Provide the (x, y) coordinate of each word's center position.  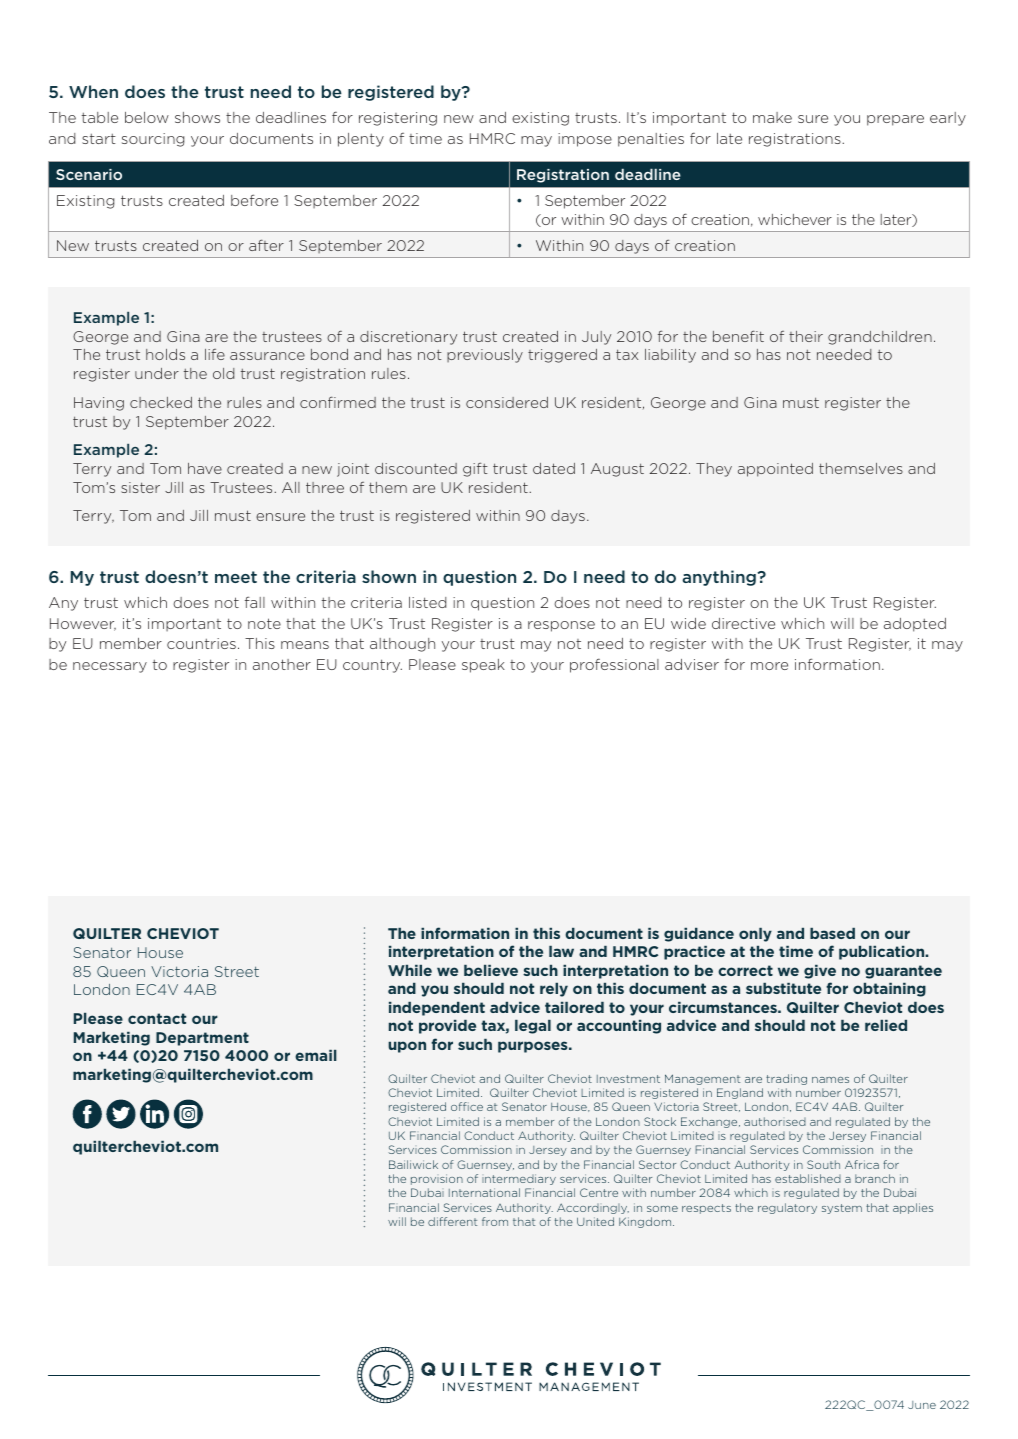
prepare (895, 120)
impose (585, 140)
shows (197, 117)
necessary (110, 667)
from (495, 1221)
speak (483, 666)
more (769, 666)
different (452, 1221)
